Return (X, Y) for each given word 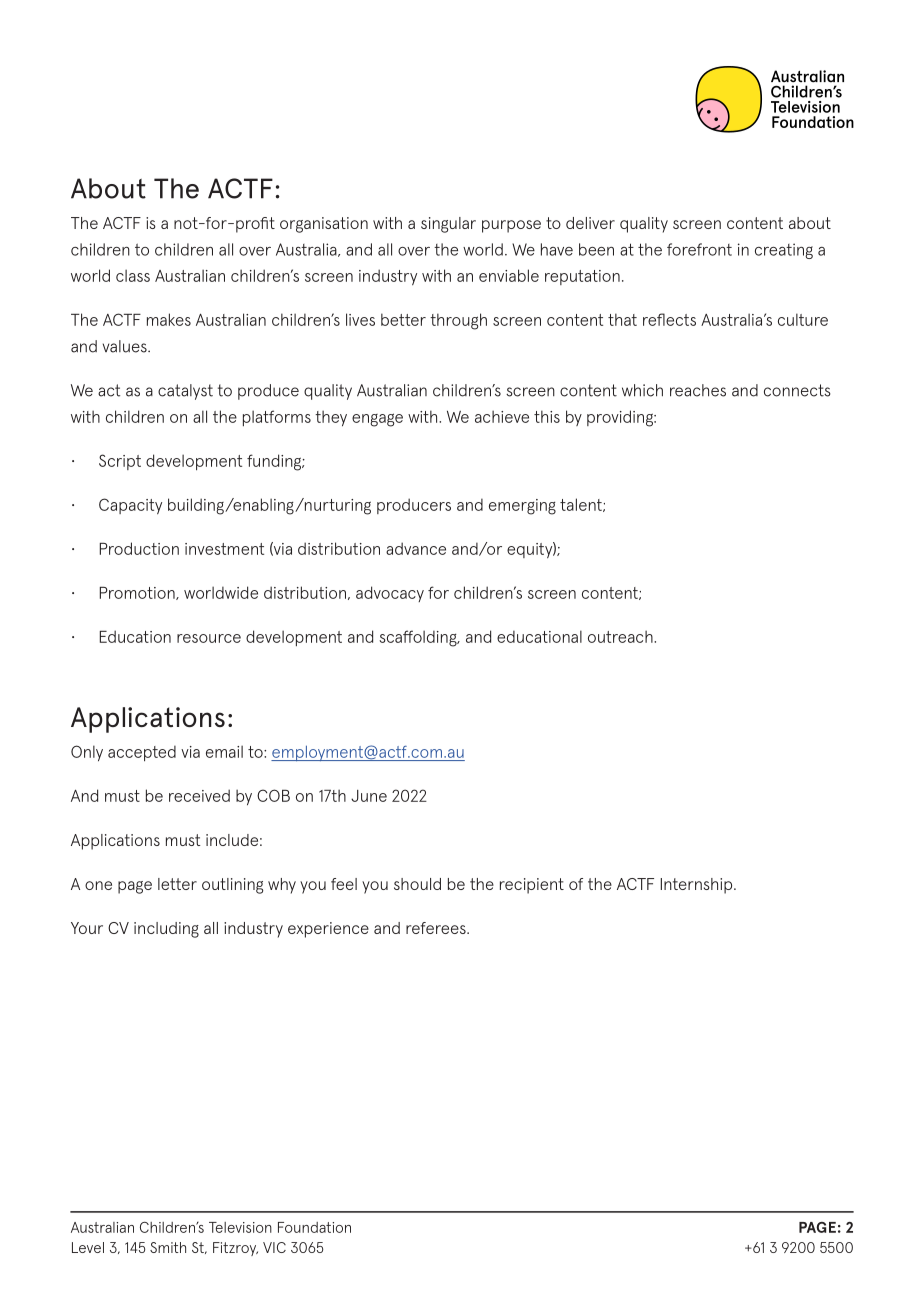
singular (448, 225)
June (369, 796)
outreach (621, 636)
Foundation (314, 1227)
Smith (168, 1247)
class (133, 275)
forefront (699, 249)
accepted (142, 753)
